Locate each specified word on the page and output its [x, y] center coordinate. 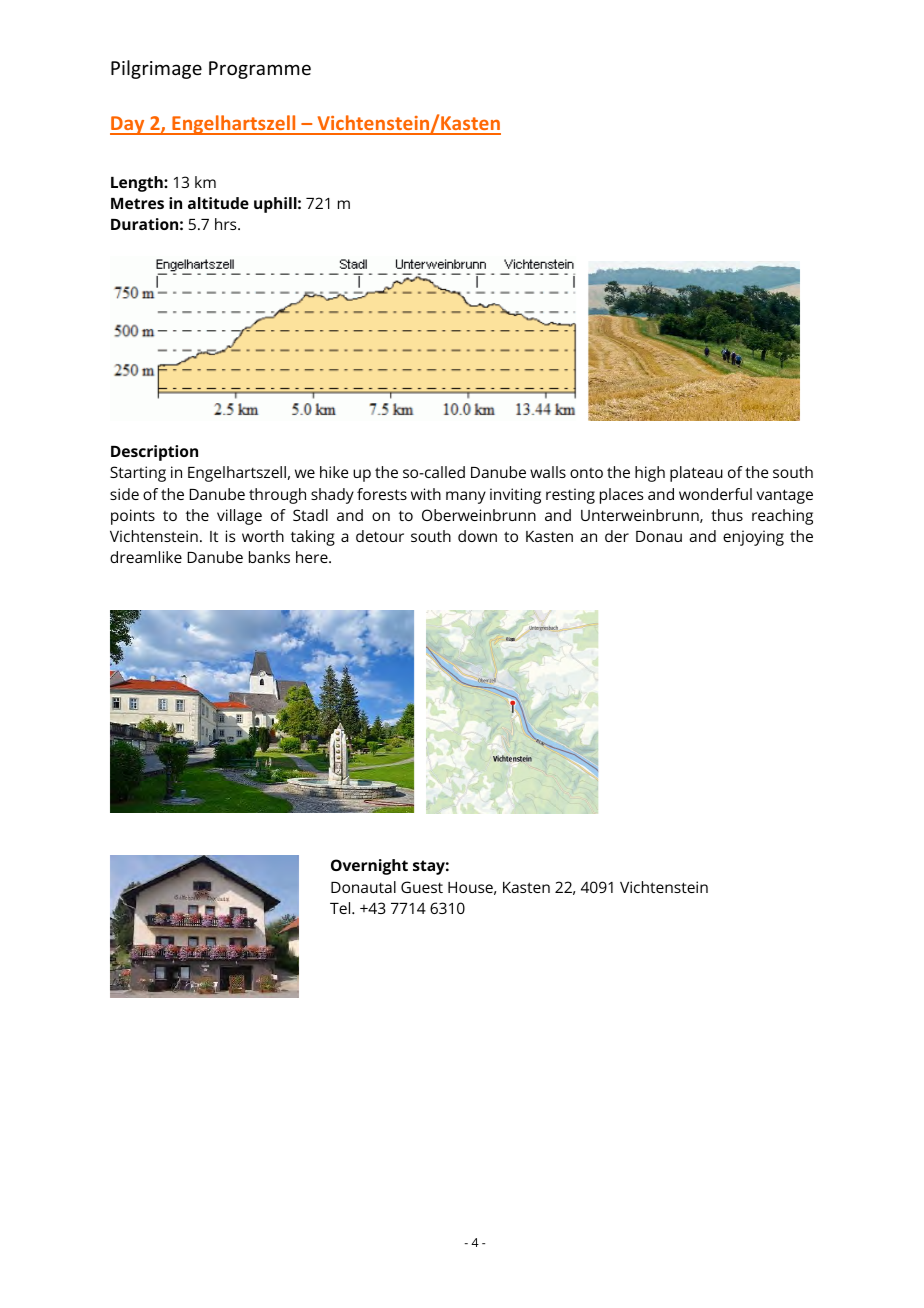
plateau [696, 474]
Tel [341, 908]
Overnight [369, 867]
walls [548, 472]
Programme [260, 70]
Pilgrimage [156, 69]
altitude [218, 203]
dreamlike [146, 557]
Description [154, 453]
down [477, 536]
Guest [422, 887]
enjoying [753, 538]
